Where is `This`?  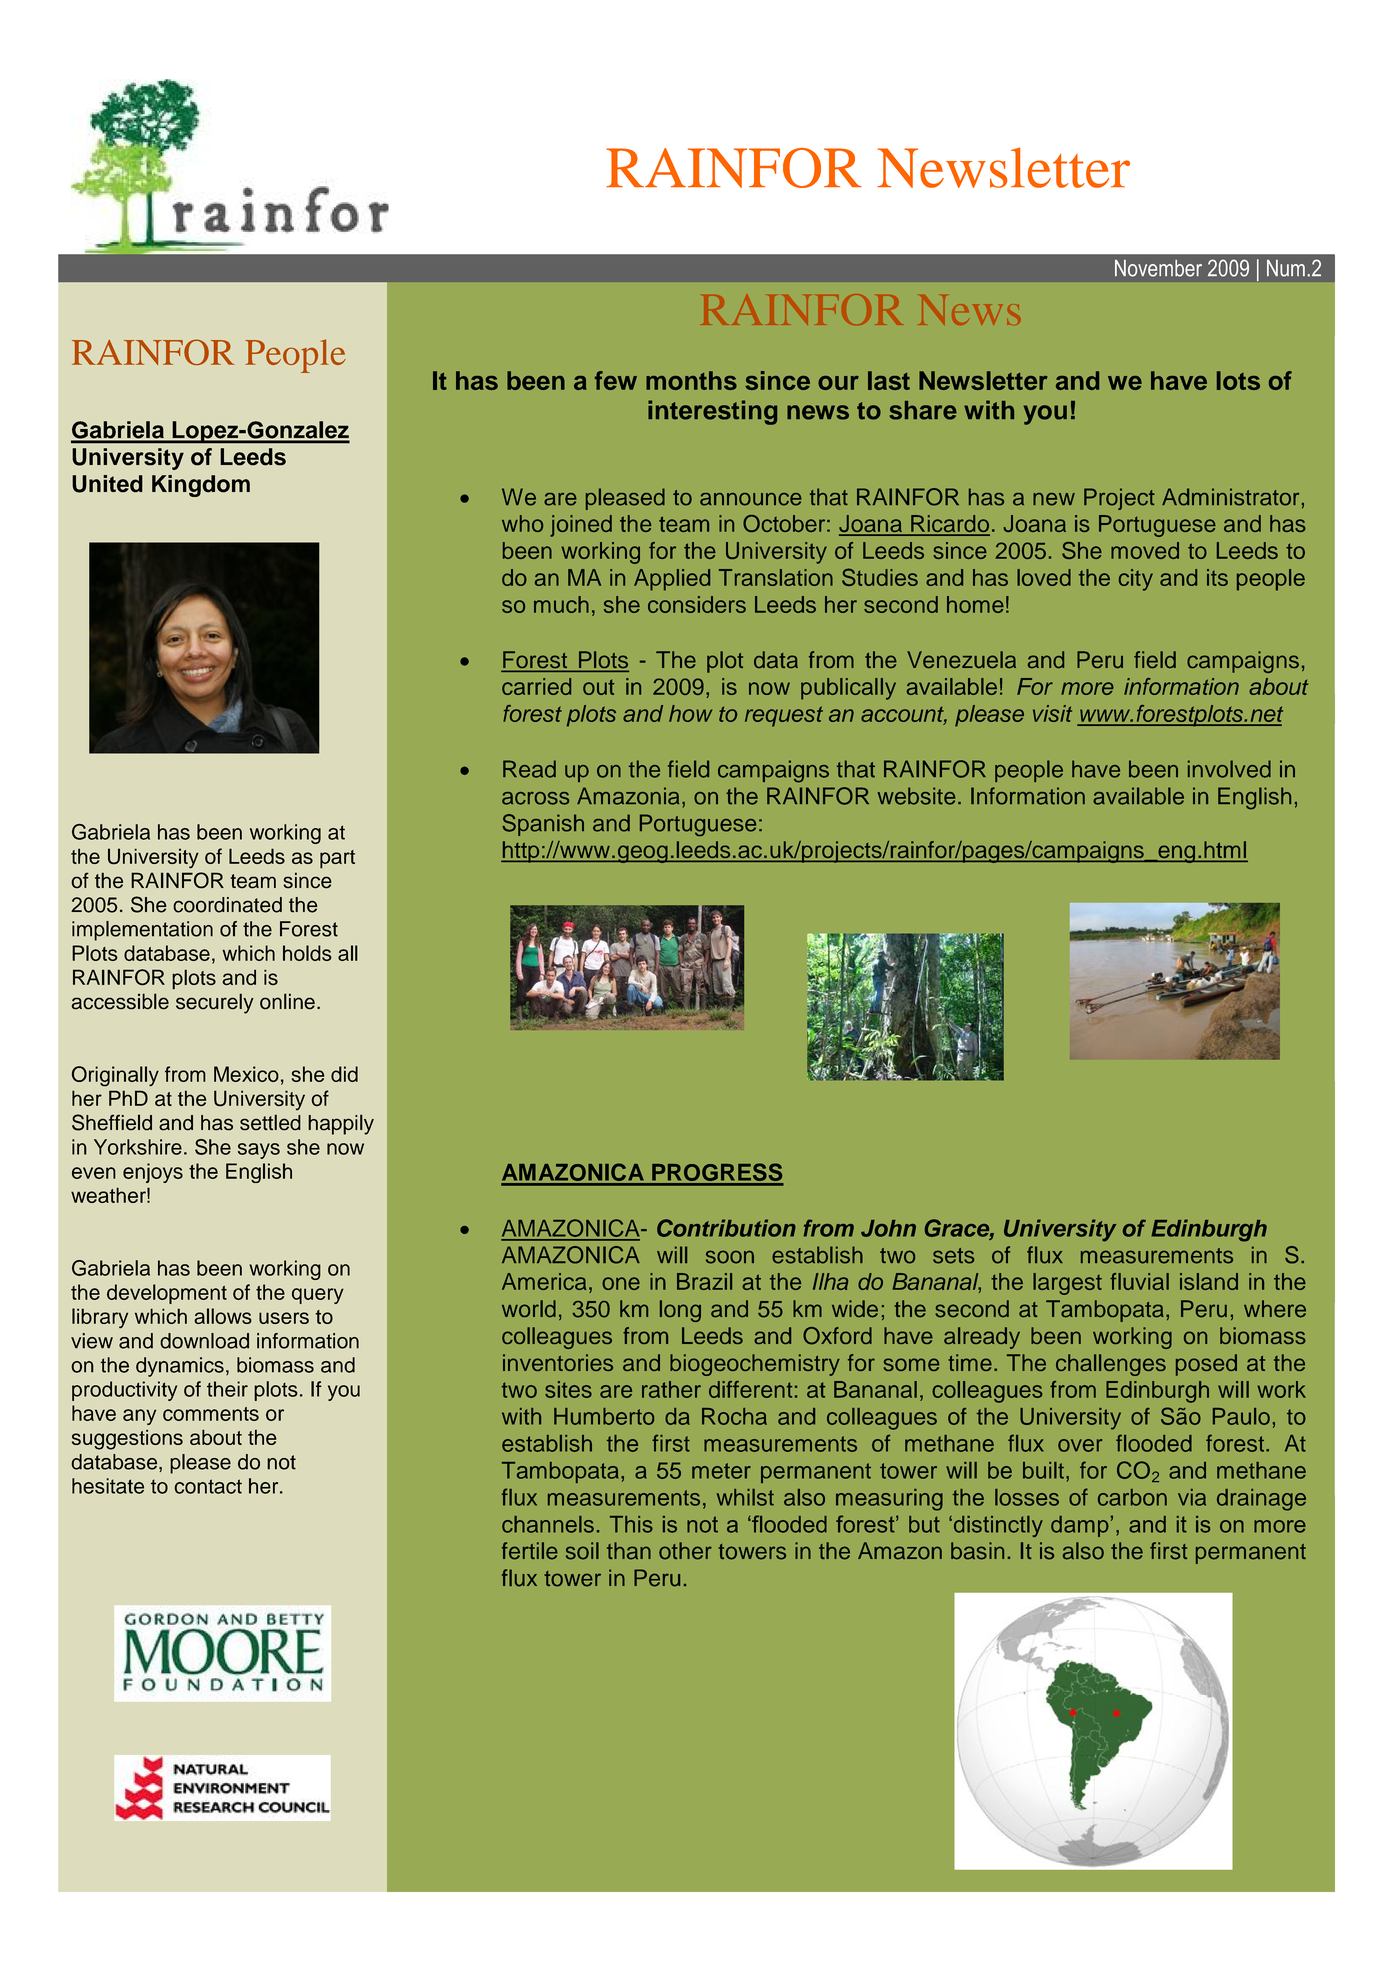
This is located at coordinates (631, 1524).
